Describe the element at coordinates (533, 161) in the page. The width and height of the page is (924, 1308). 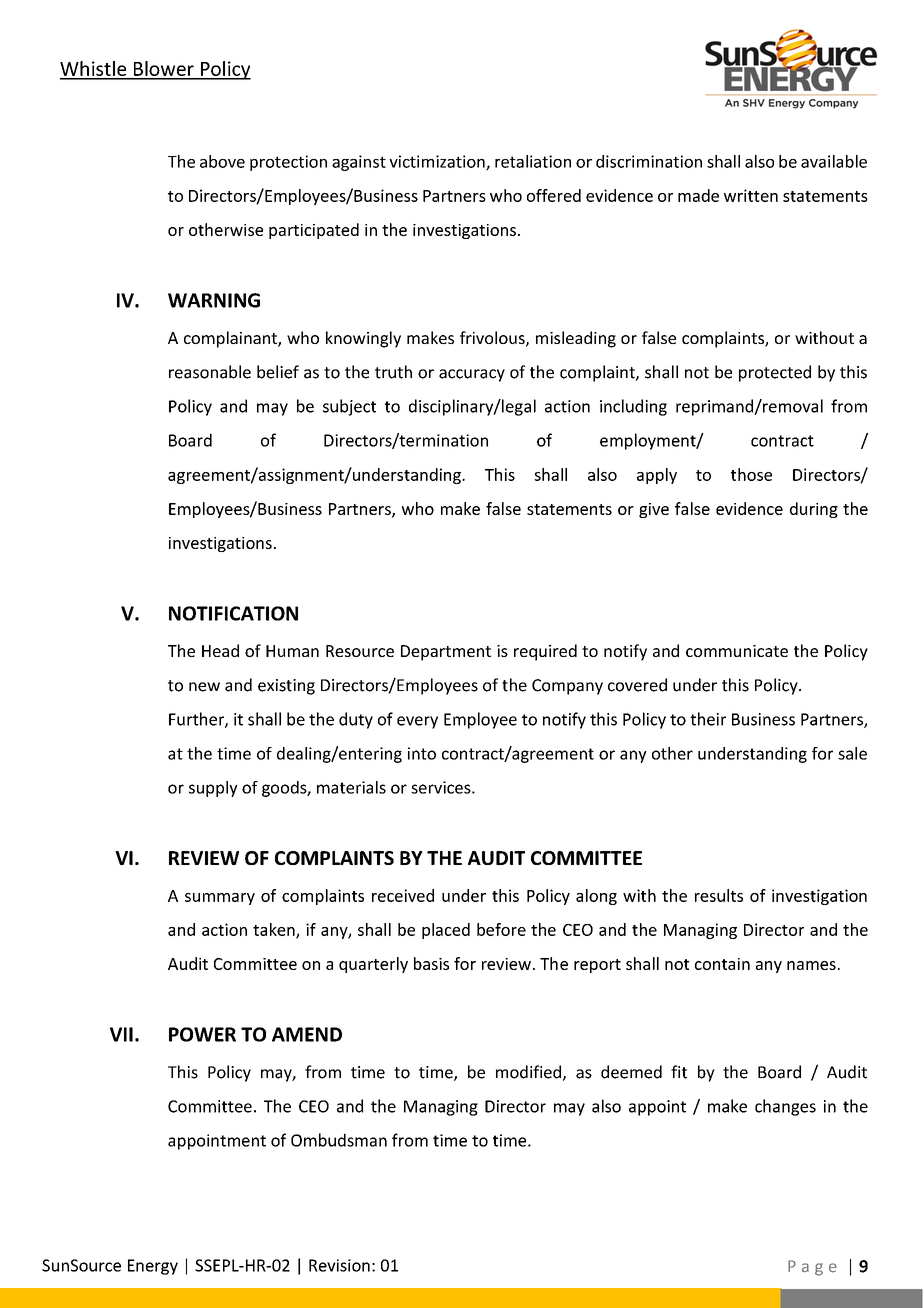
I see `retaliation` at that location.
